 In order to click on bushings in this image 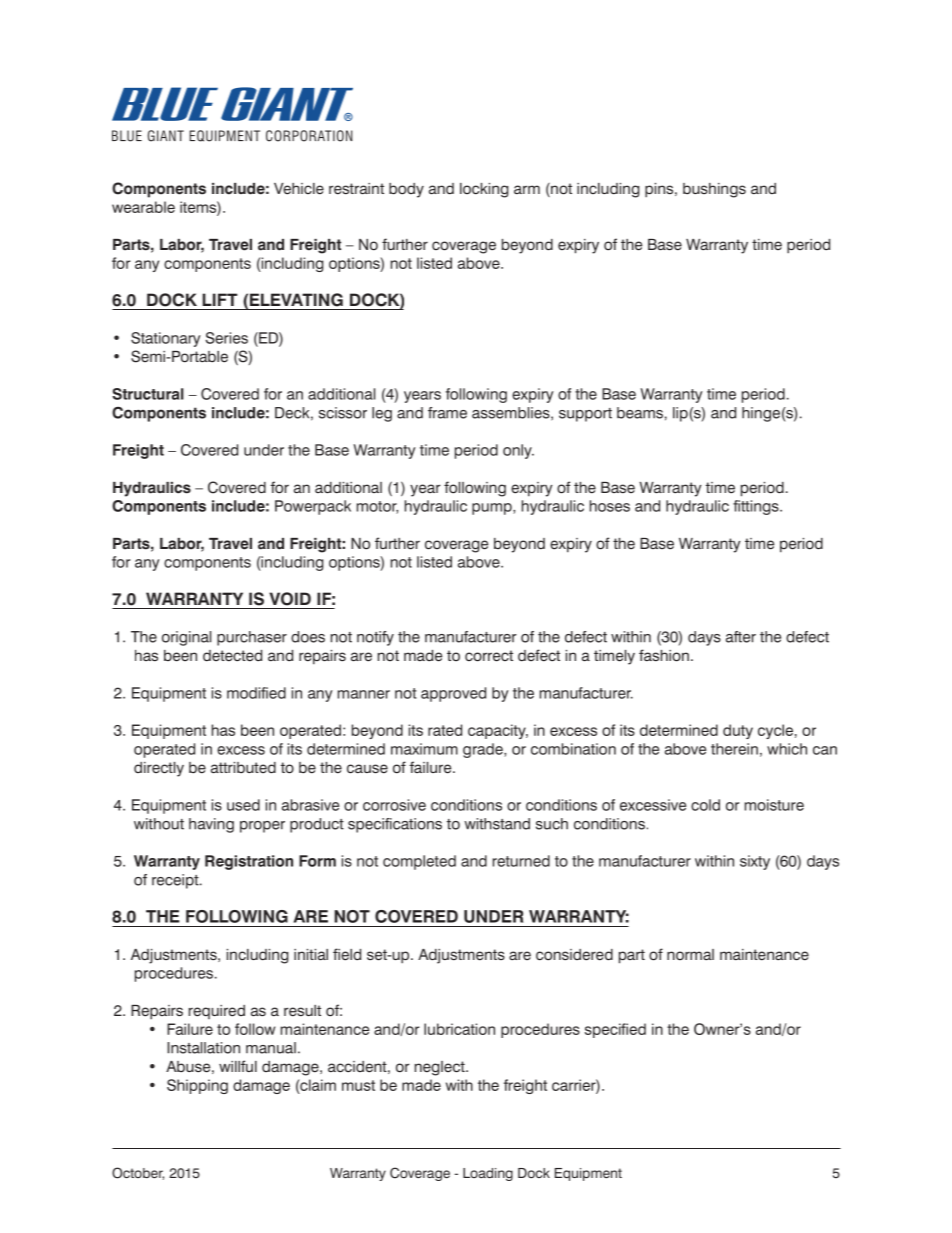, I will do `click(714, 190)`.
